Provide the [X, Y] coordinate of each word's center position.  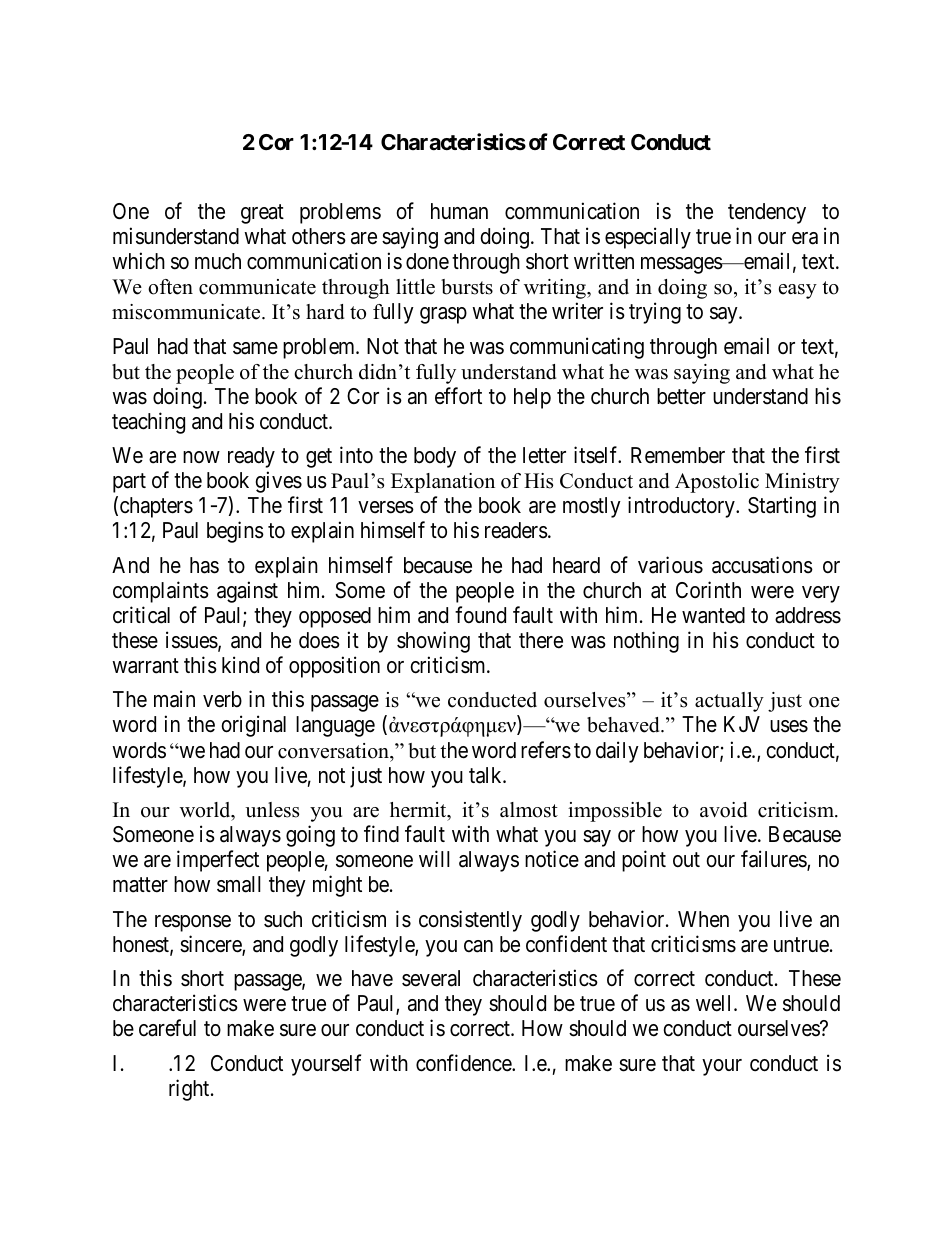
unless [272, 810]
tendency [767, 213]
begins [235, 532]
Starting [782, 507]
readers [516, 530]
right [190, 1090]
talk [486, 775]
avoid [723, 810]
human [459, 211]
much [218, 261]
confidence [464, 1063]
